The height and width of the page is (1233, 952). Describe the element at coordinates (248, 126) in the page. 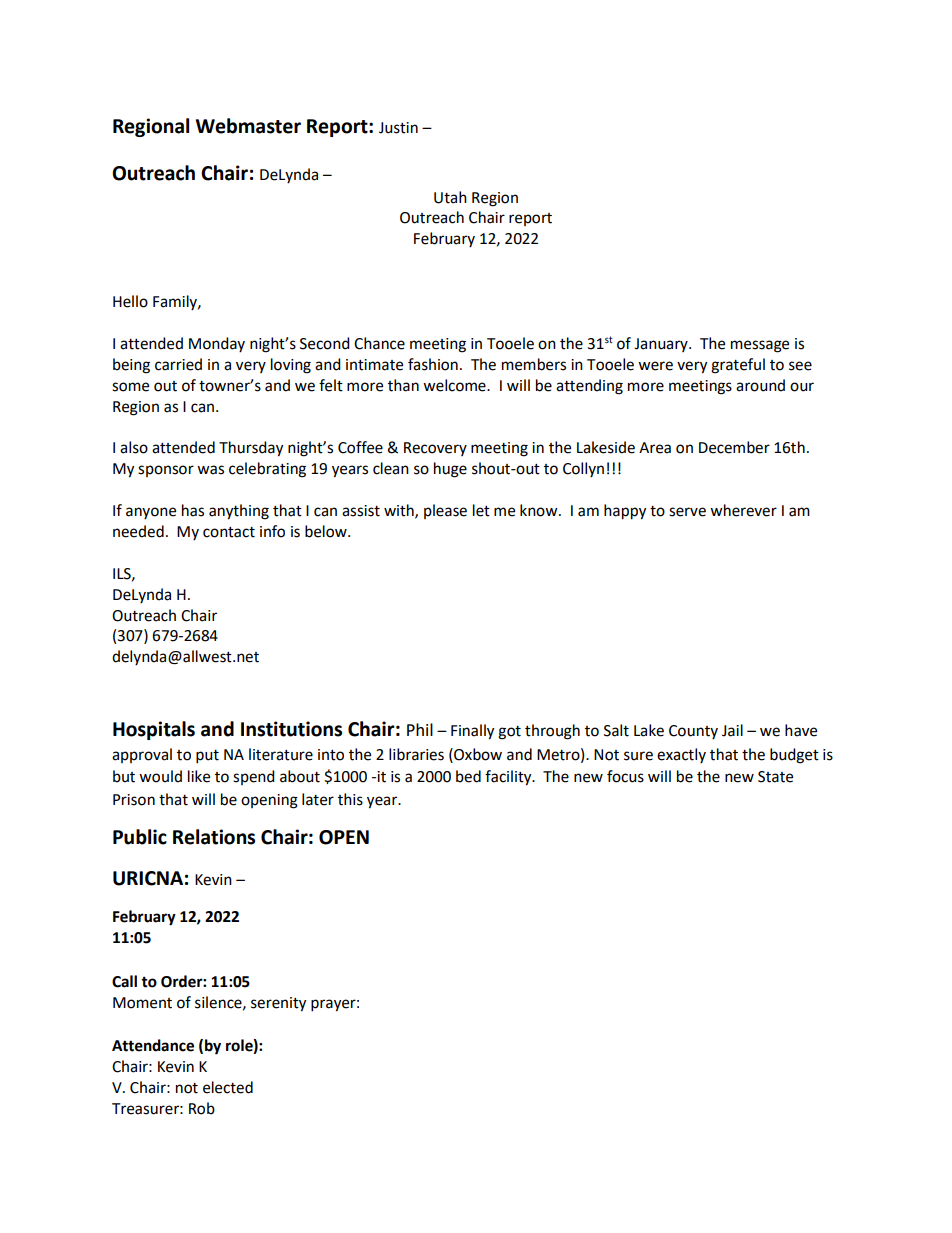

I see `Webmaster` at that location.
